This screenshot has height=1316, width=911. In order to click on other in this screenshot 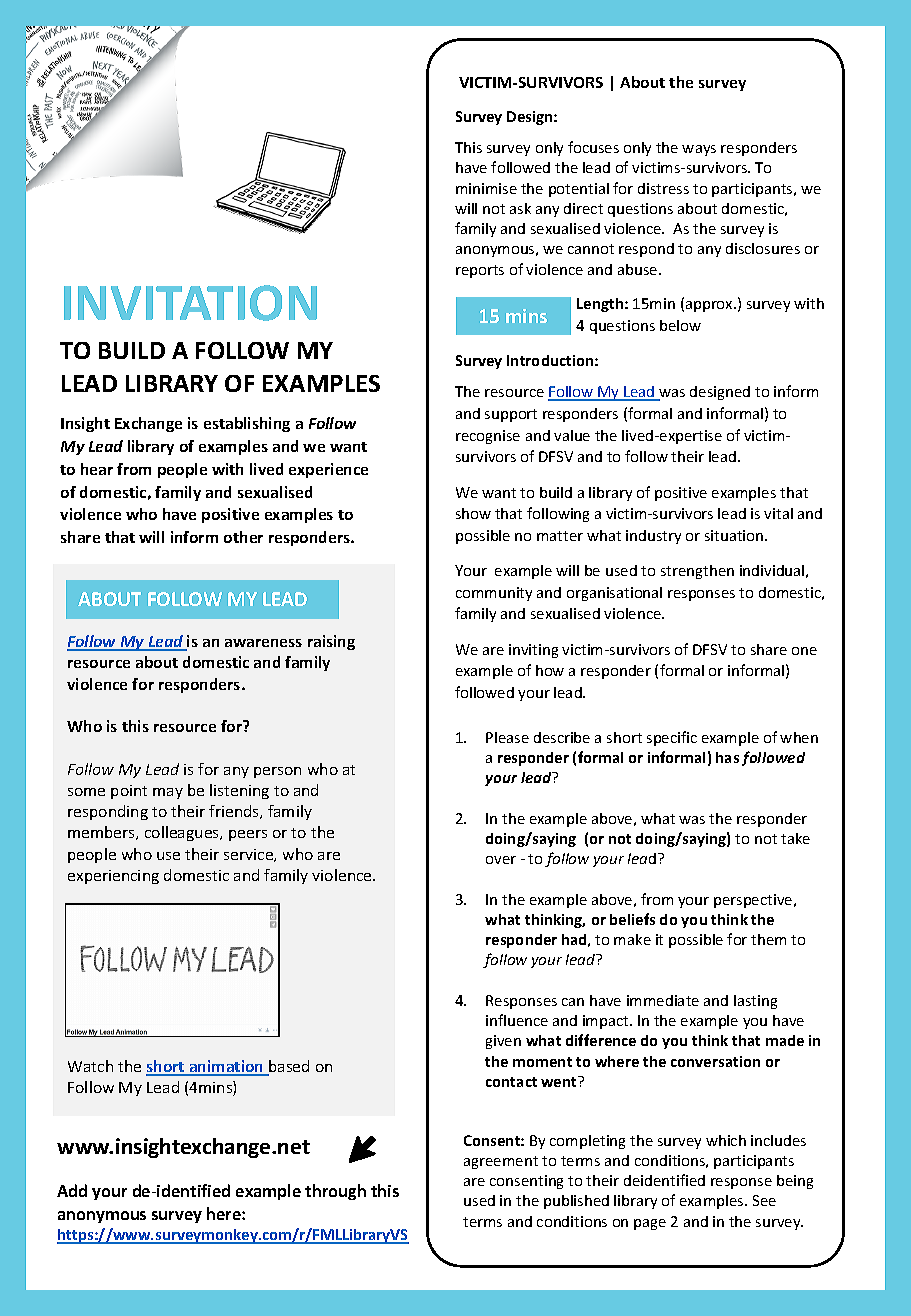, I will do `click(243, 537)`.
